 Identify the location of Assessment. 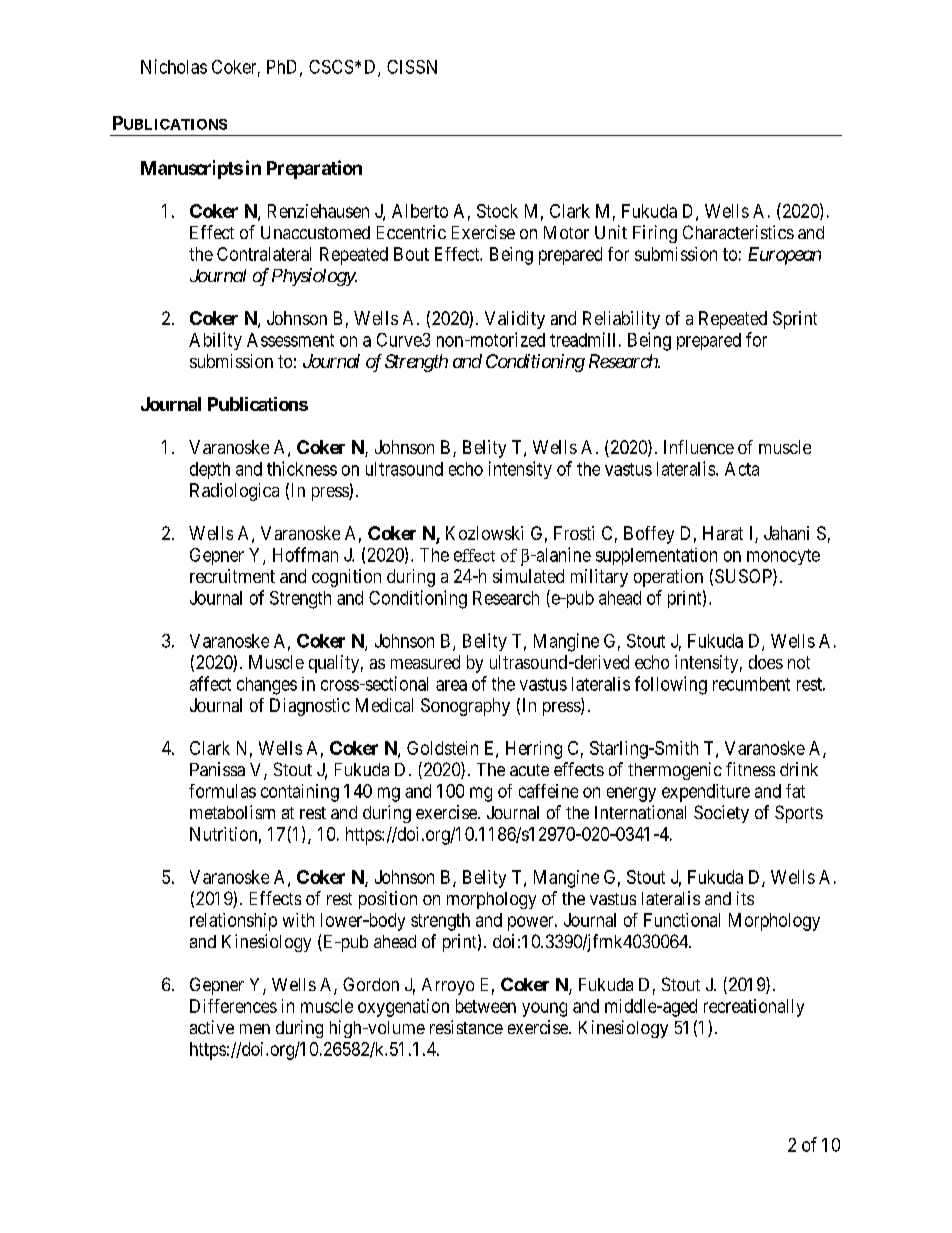
(290, 340).
